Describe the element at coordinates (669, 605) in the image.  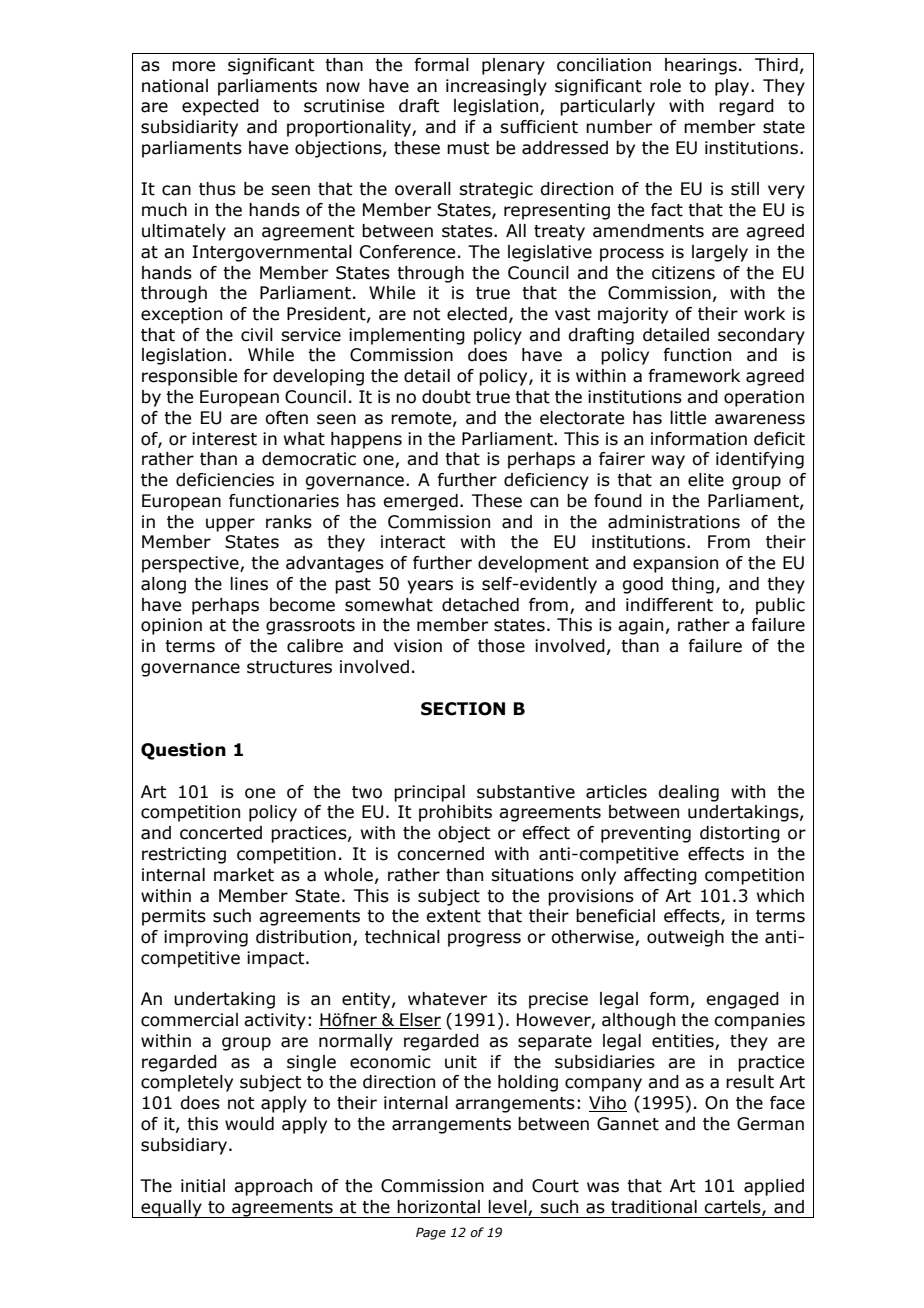
I see `indifferent` at that location.
